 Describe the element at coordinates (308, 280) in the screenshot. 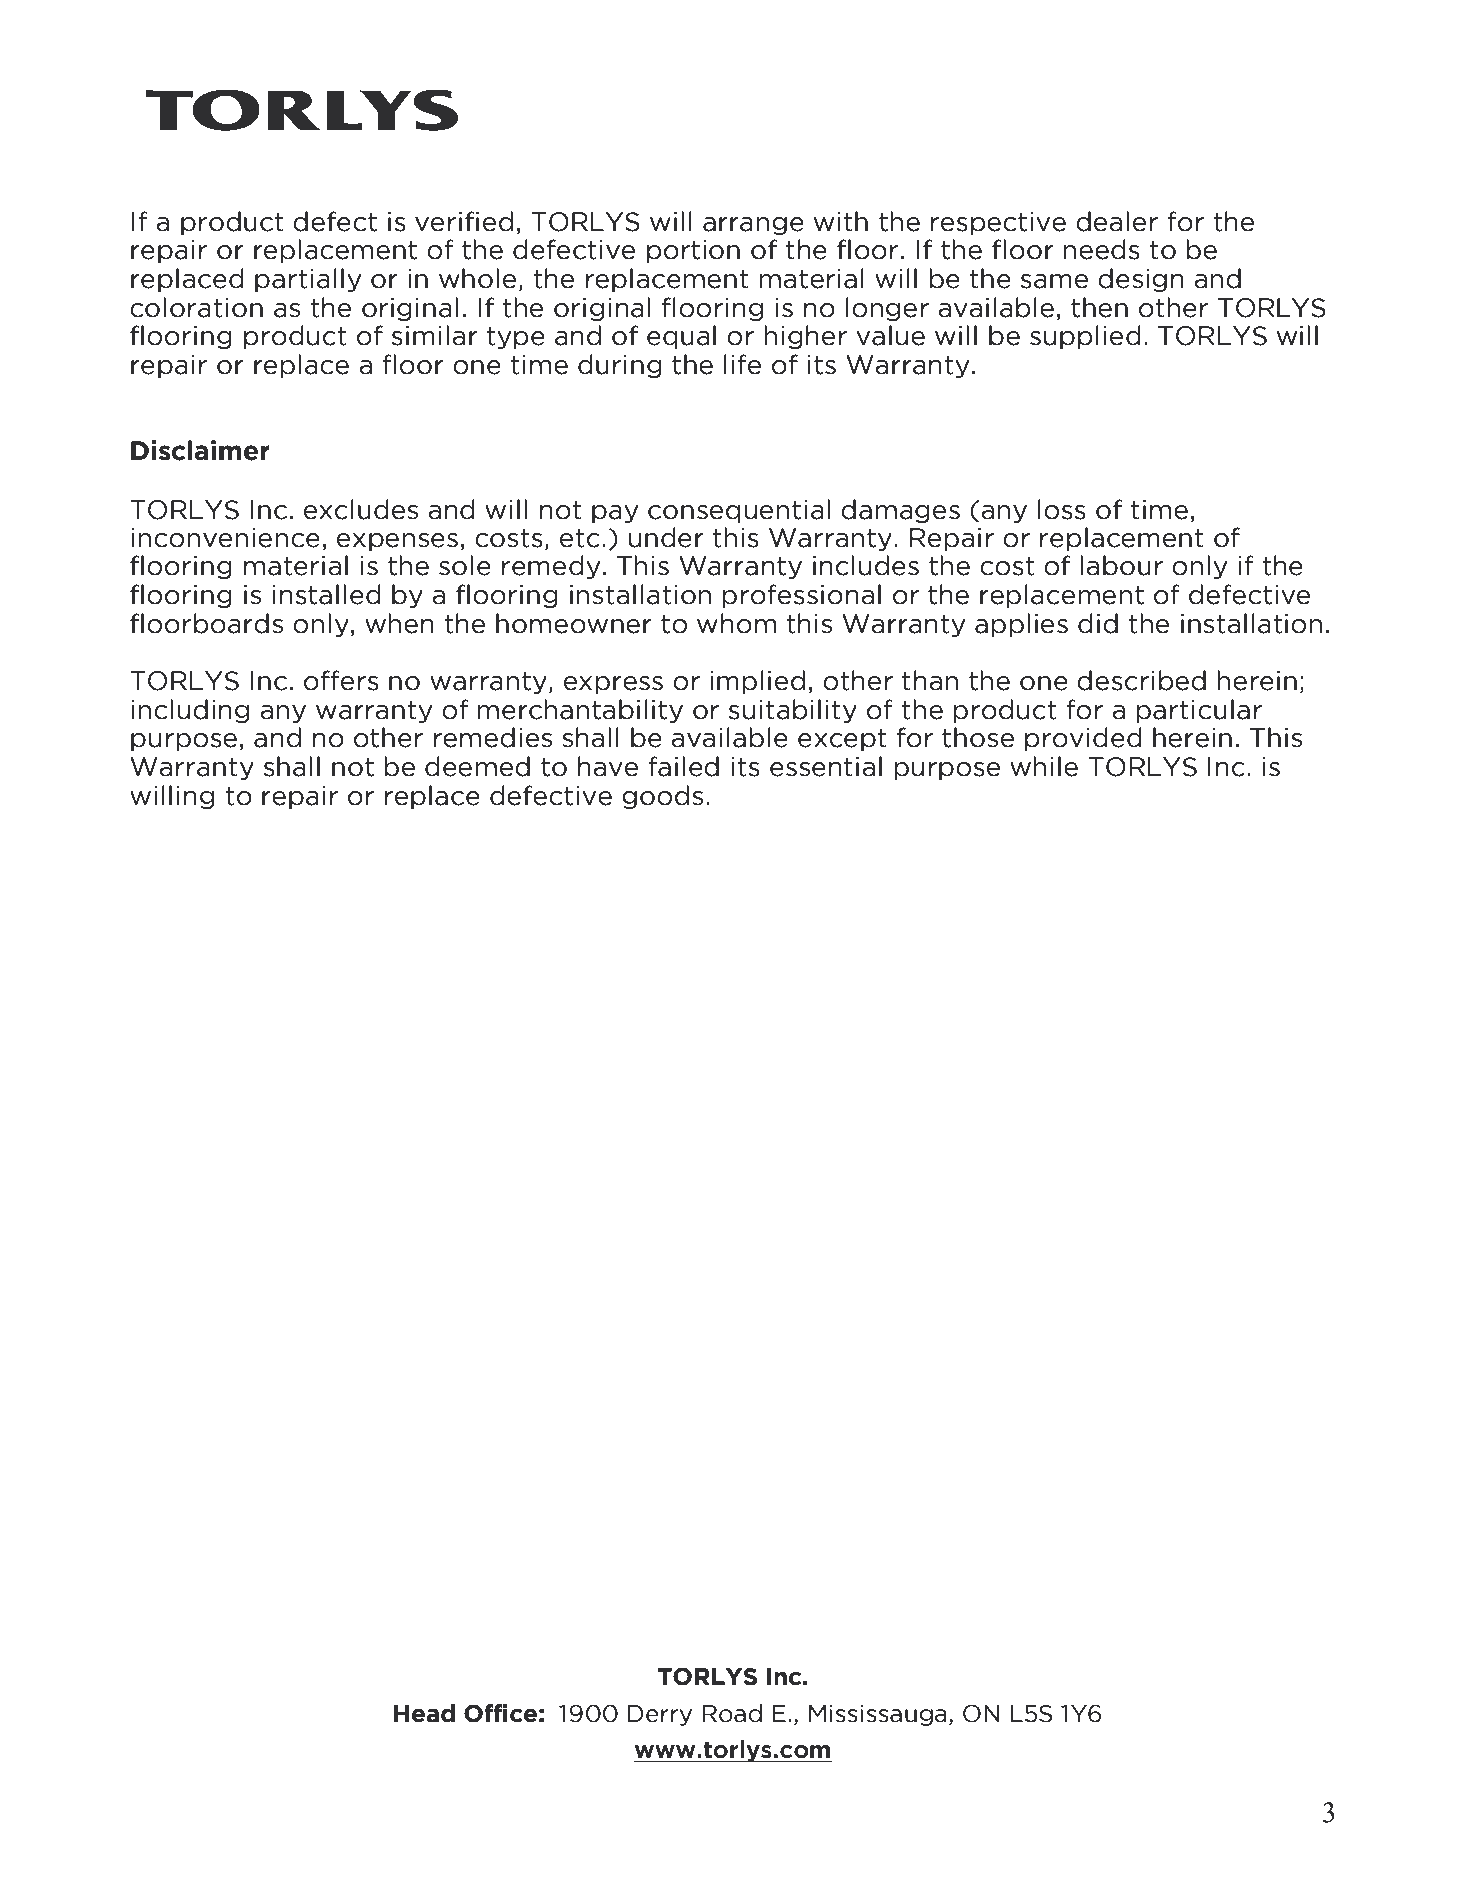

I see `partially` at that location.
